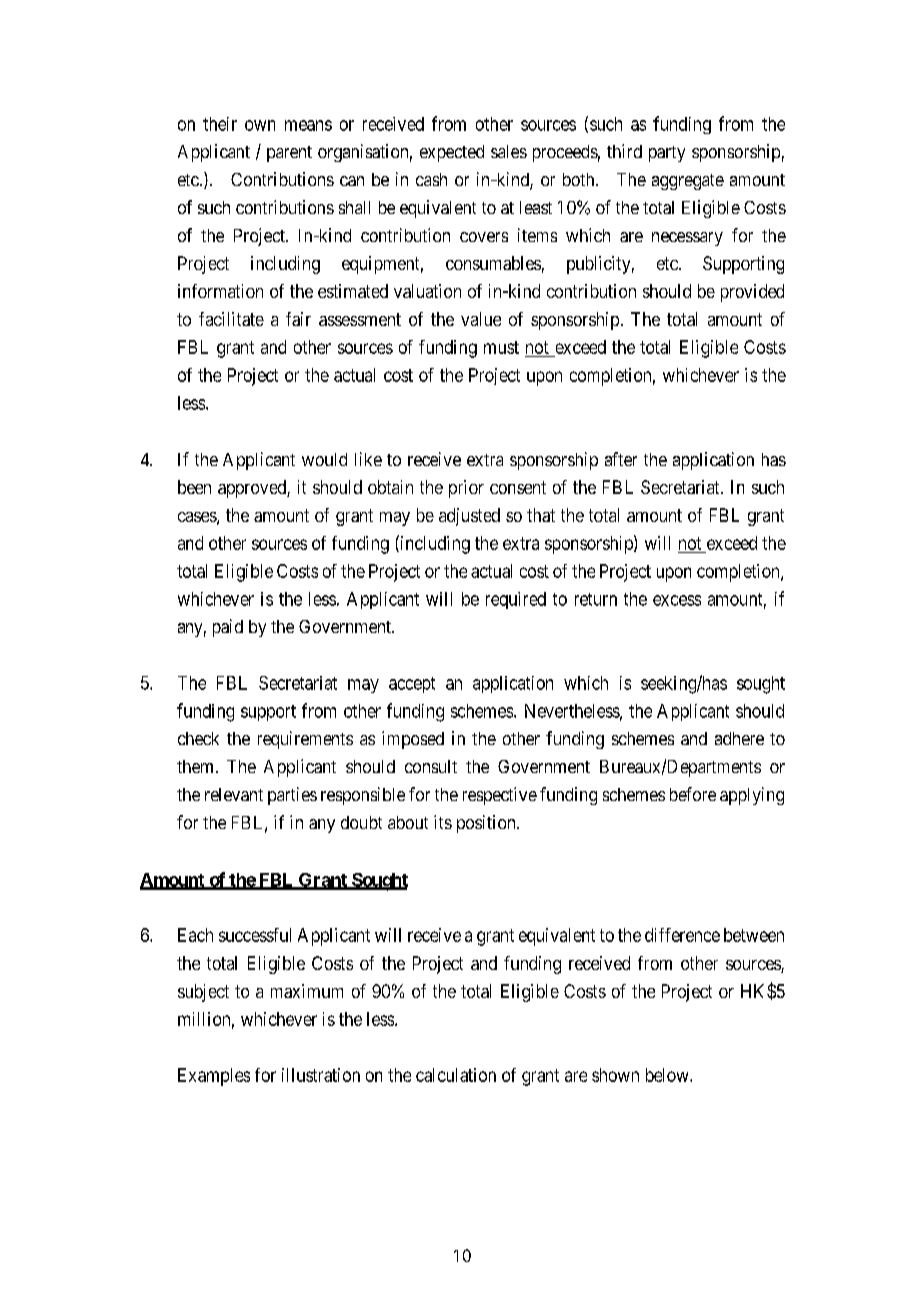 This image has width=924, height=1307. Describe the element at coordinates (255, 935) in the image. I see `successful` at that location.
